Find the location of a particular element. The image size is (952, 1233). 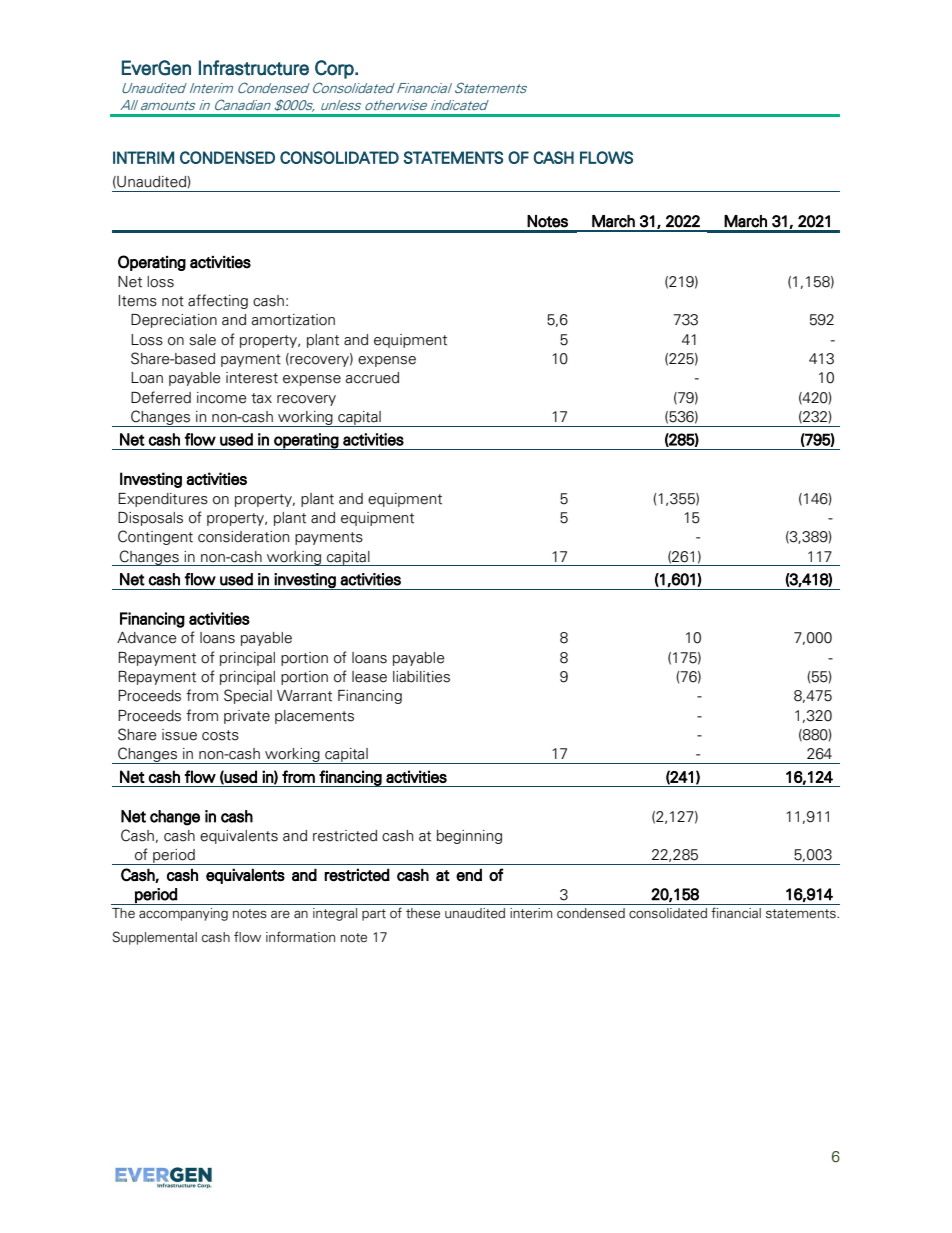

Warrant is located at coordinates (304, 696).
